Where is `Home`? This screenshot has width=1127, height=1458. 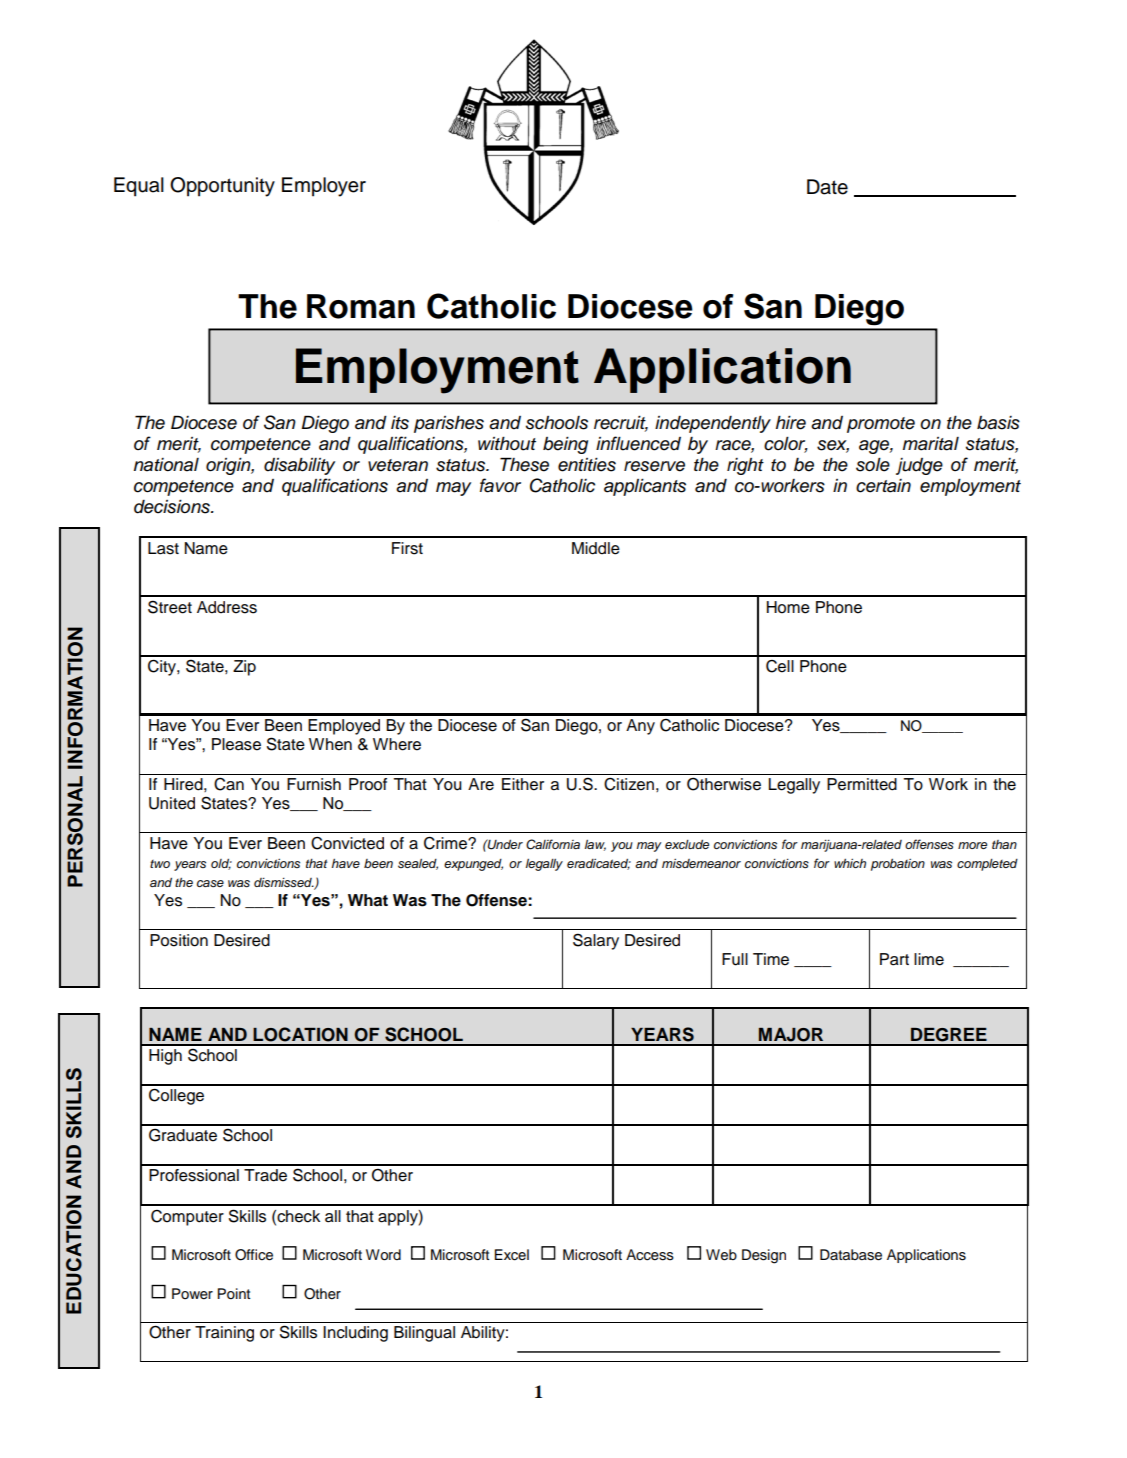
Home is located at coordinates (788, 607).
